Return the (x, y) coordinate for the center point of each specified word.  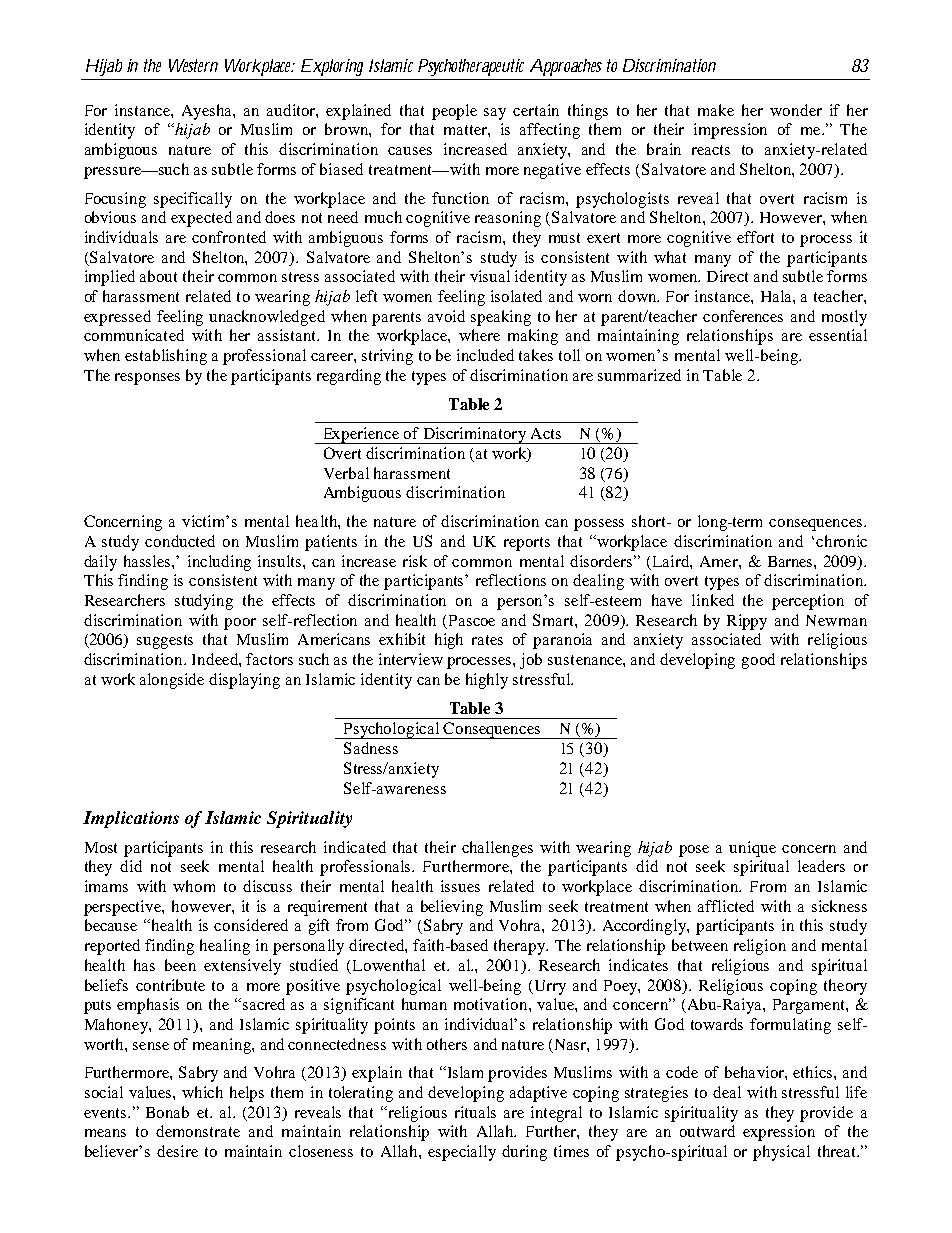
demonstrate (198, 1131)
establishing (166, 357)
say (495, 114)
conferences (743, 316)
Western (193, 65)
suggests (165, 642)
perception (808, 602)
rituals (475, 1112)
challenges (497, 849)
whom (194, 886)
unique (752, 849)
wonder (796, 110)
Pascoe (472, 620)
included (485, 355)
